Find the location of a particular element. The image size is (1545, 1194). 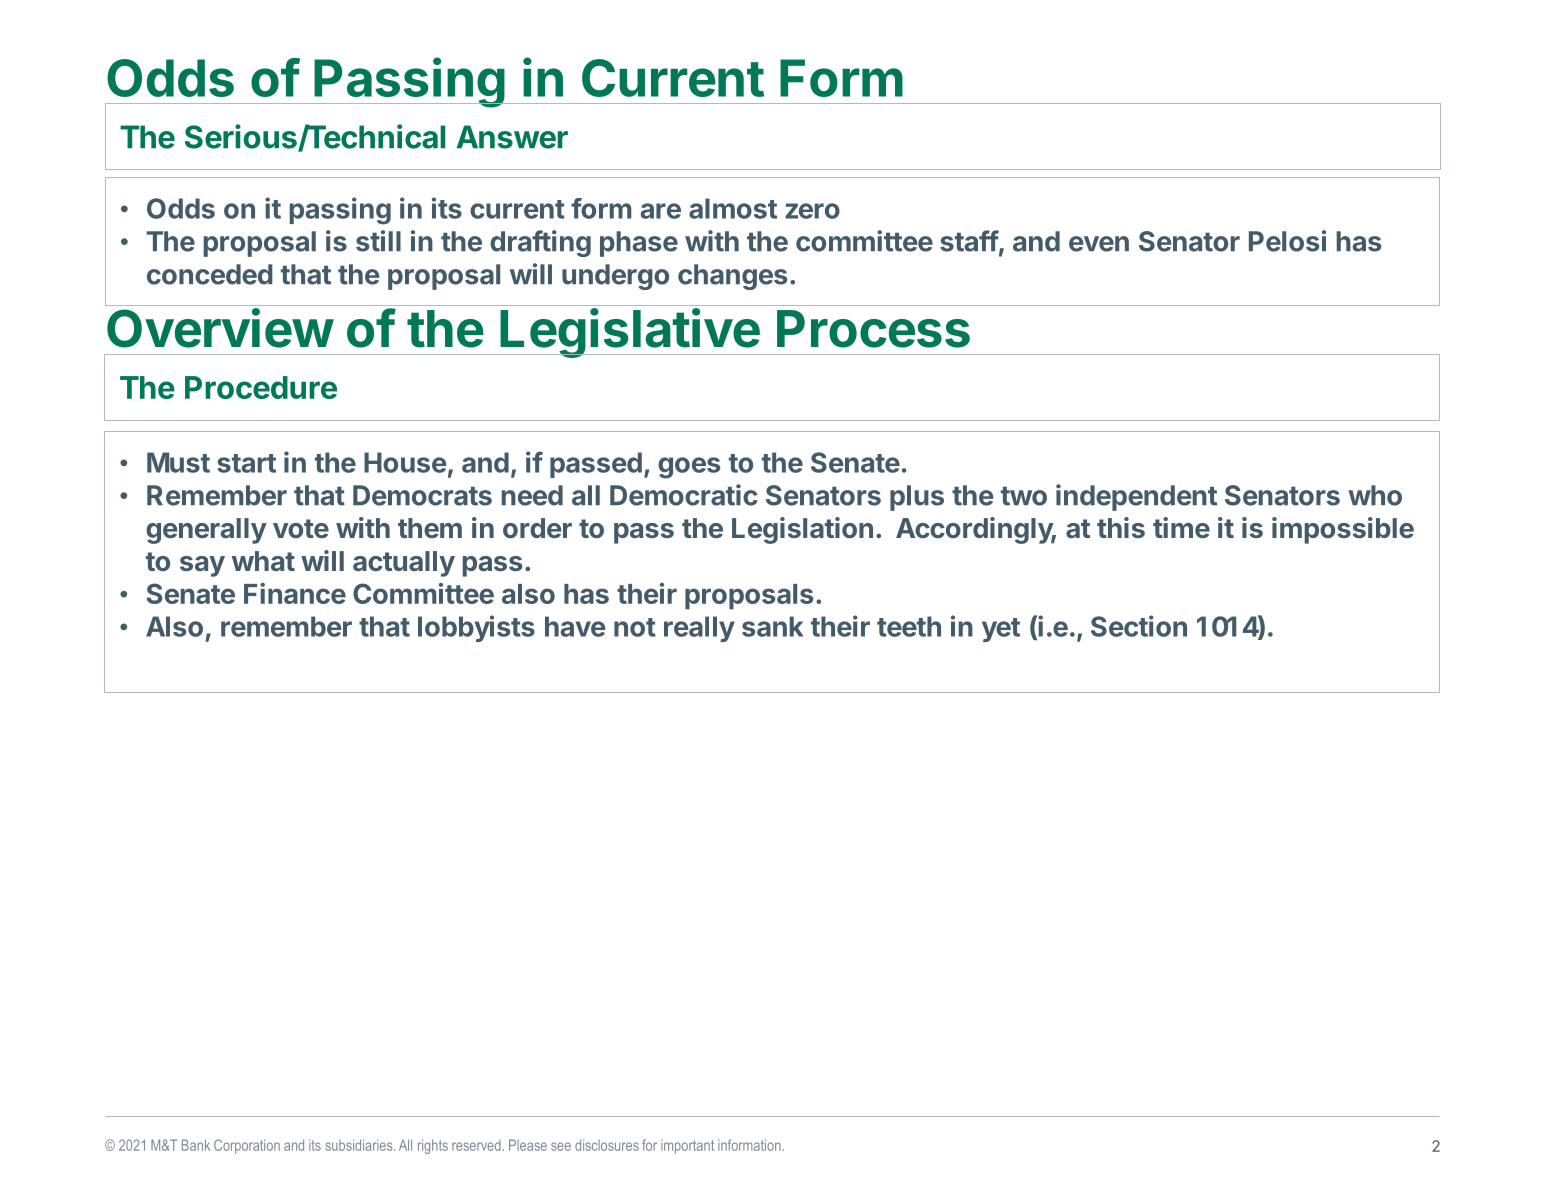

subsidiaries is located at coordinates (360, 1145).
